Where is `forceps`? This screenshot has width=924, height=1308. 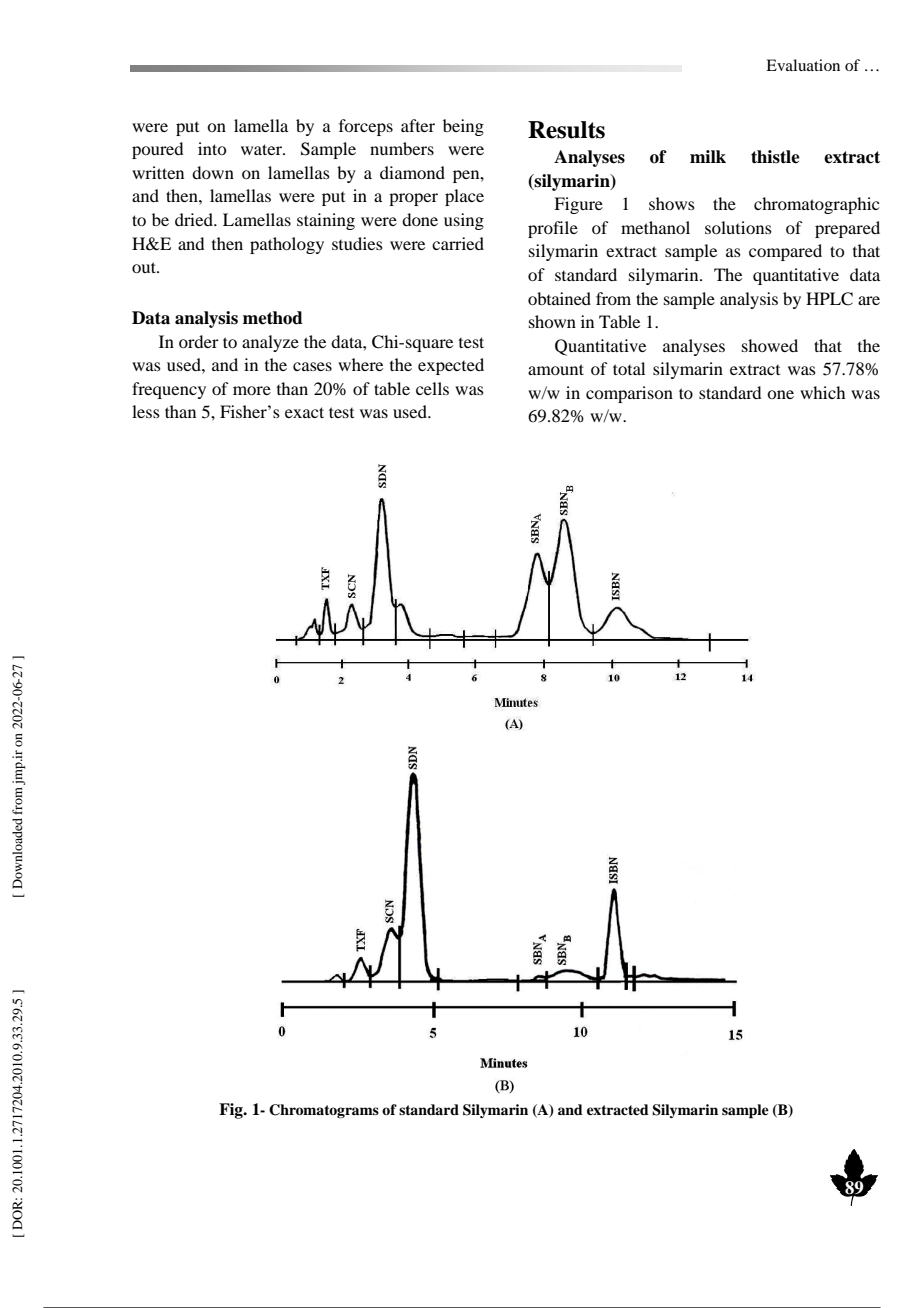
forceps is located at coordinates (366, 127).
